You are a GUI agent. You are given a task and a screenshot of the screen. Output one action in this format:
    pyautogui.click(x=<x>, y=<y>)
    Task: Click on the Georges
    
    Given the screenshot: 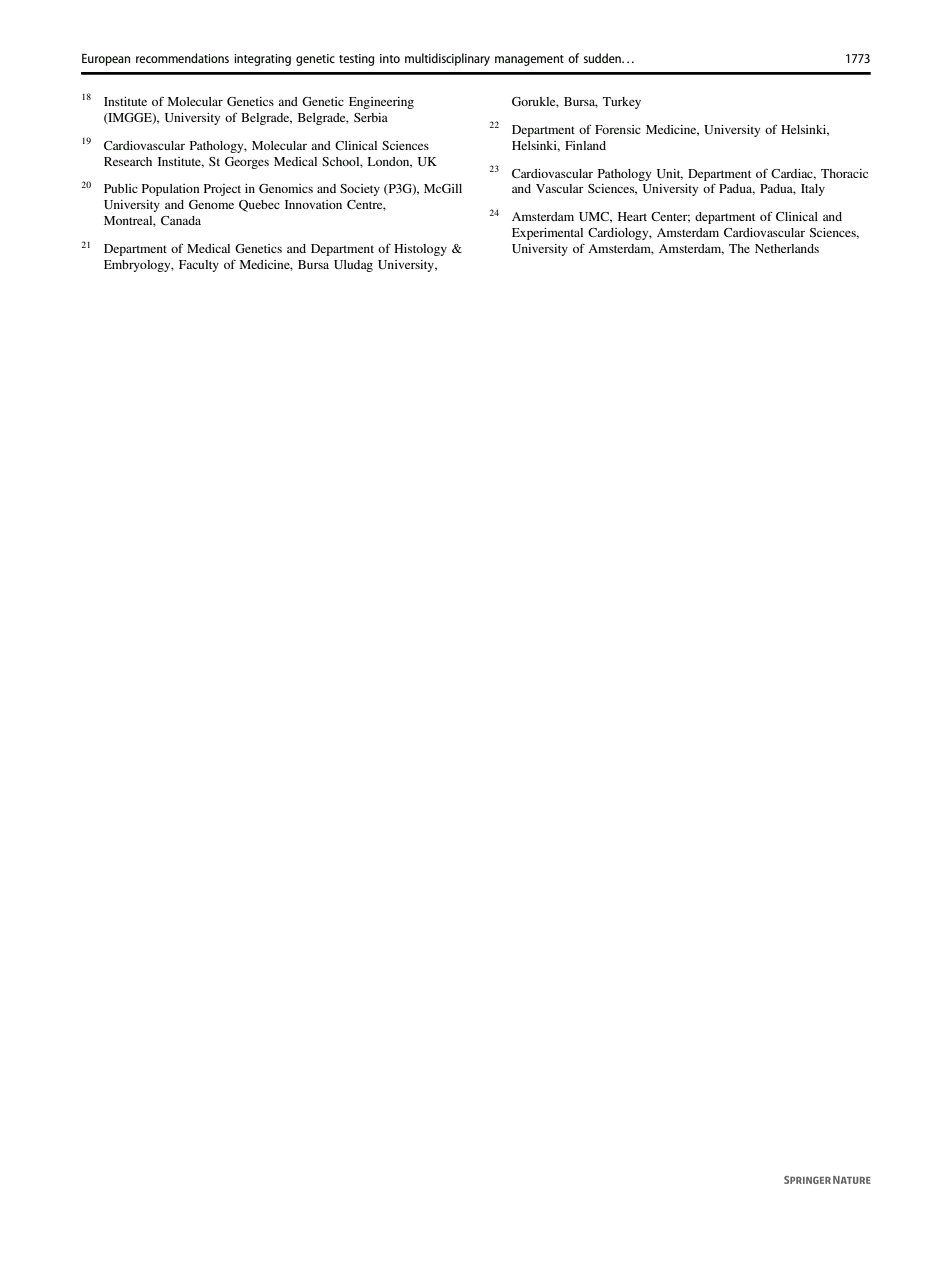 What is the action you would take?
    pyautogui.click(x=247, y=163)
